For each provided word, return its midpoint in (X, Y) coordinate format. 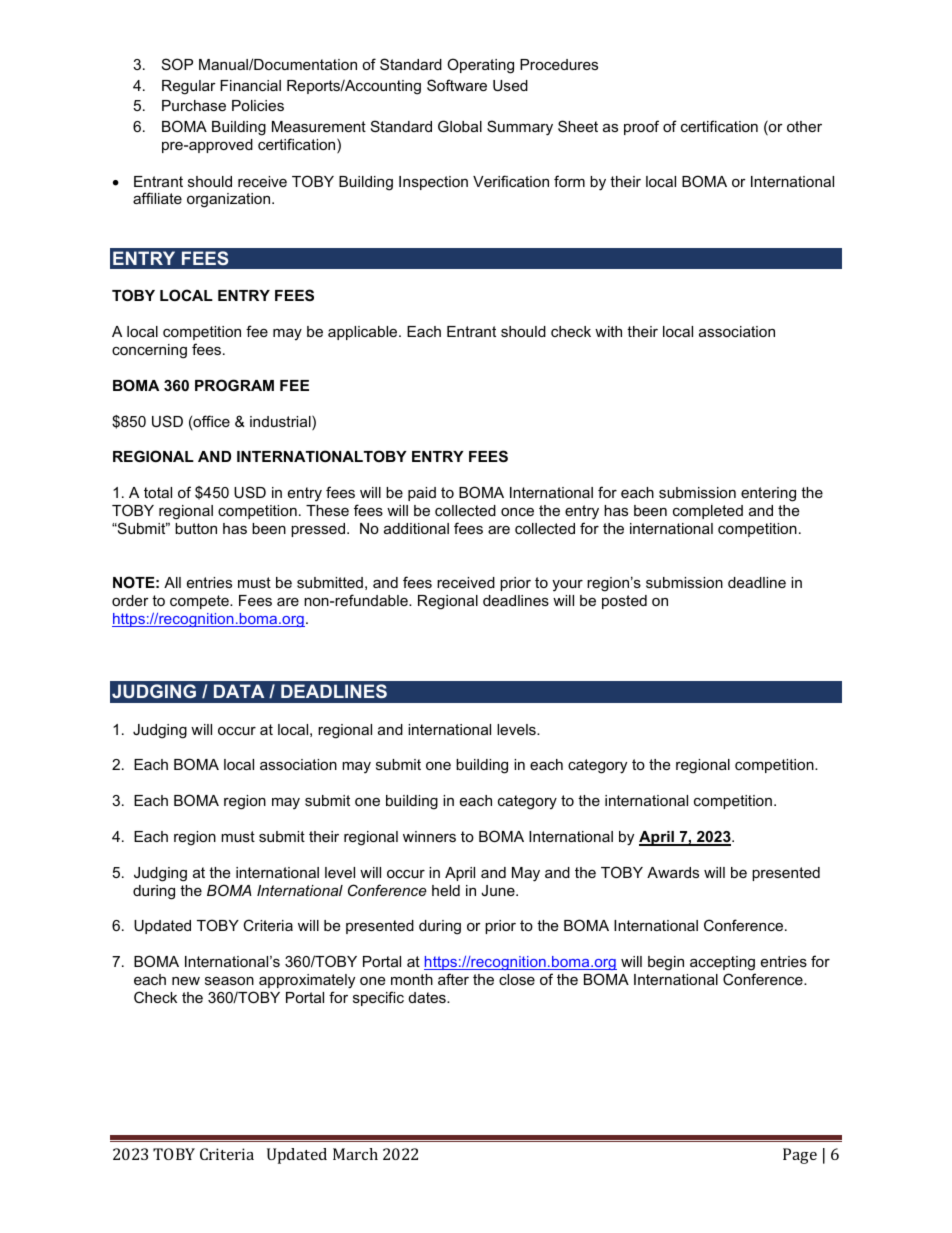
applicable (364, 333)
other (804, 126)
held (446, 890)
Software (457, 85)
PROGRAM (234, 385)
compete (200, 602)
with (608, 331)
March (355, 1154)
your (567, 586)
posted (624, 602)
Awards (673, 872)
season (229, 980)
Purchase (194, 105)
